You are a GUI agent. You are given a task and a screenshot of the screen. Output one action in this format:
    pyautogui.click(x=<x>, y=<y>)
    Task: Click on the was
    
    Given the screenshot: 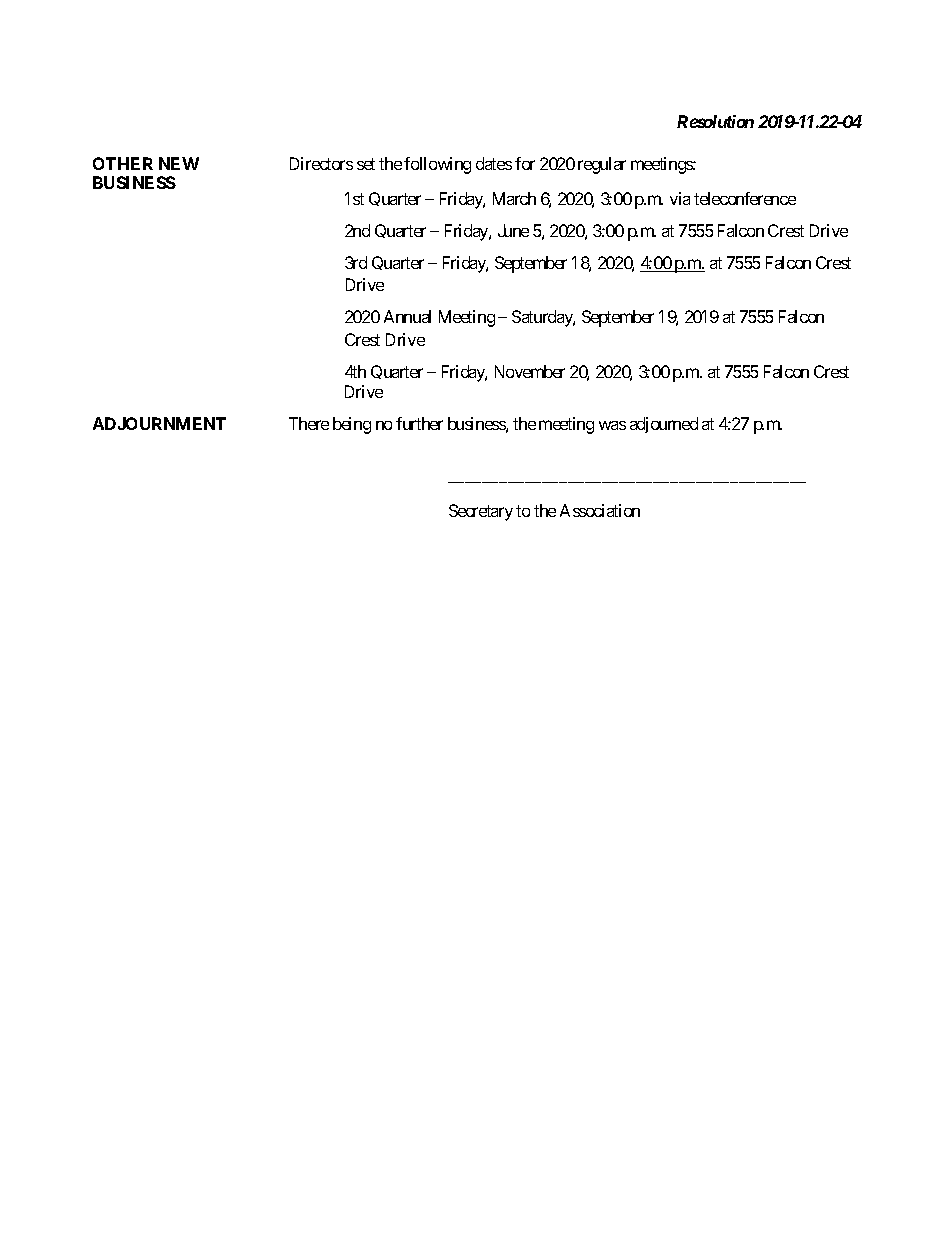 What is the action you would take?
    pyautogui.click(x=612, y=425)
